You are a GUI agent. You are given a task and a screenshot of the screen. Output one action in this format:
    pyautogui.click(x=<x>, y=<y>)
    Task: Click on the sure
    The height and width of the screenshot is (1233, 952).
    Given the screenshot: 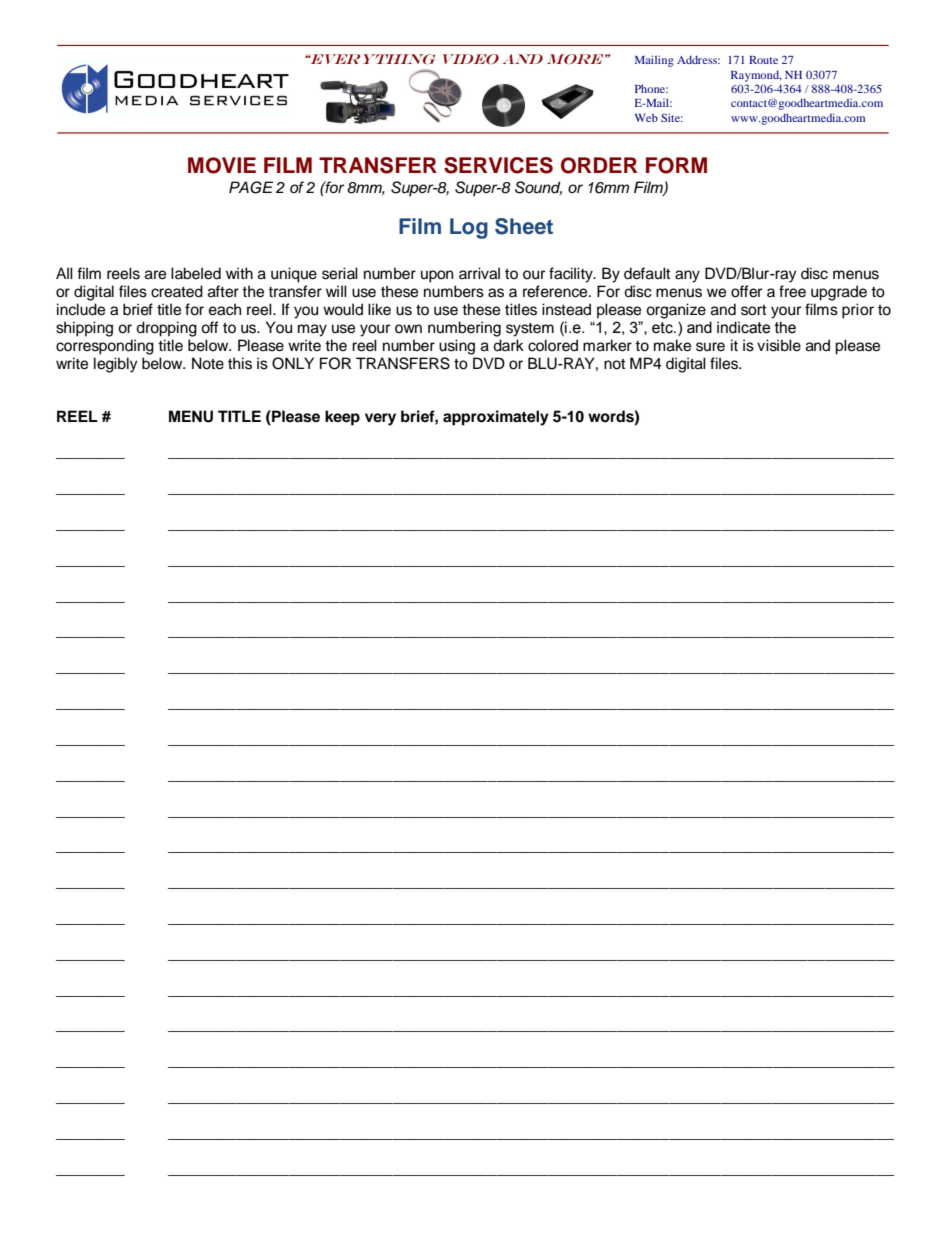 What is the action you would take?
    pyautogui.click(x=710, y=347)
